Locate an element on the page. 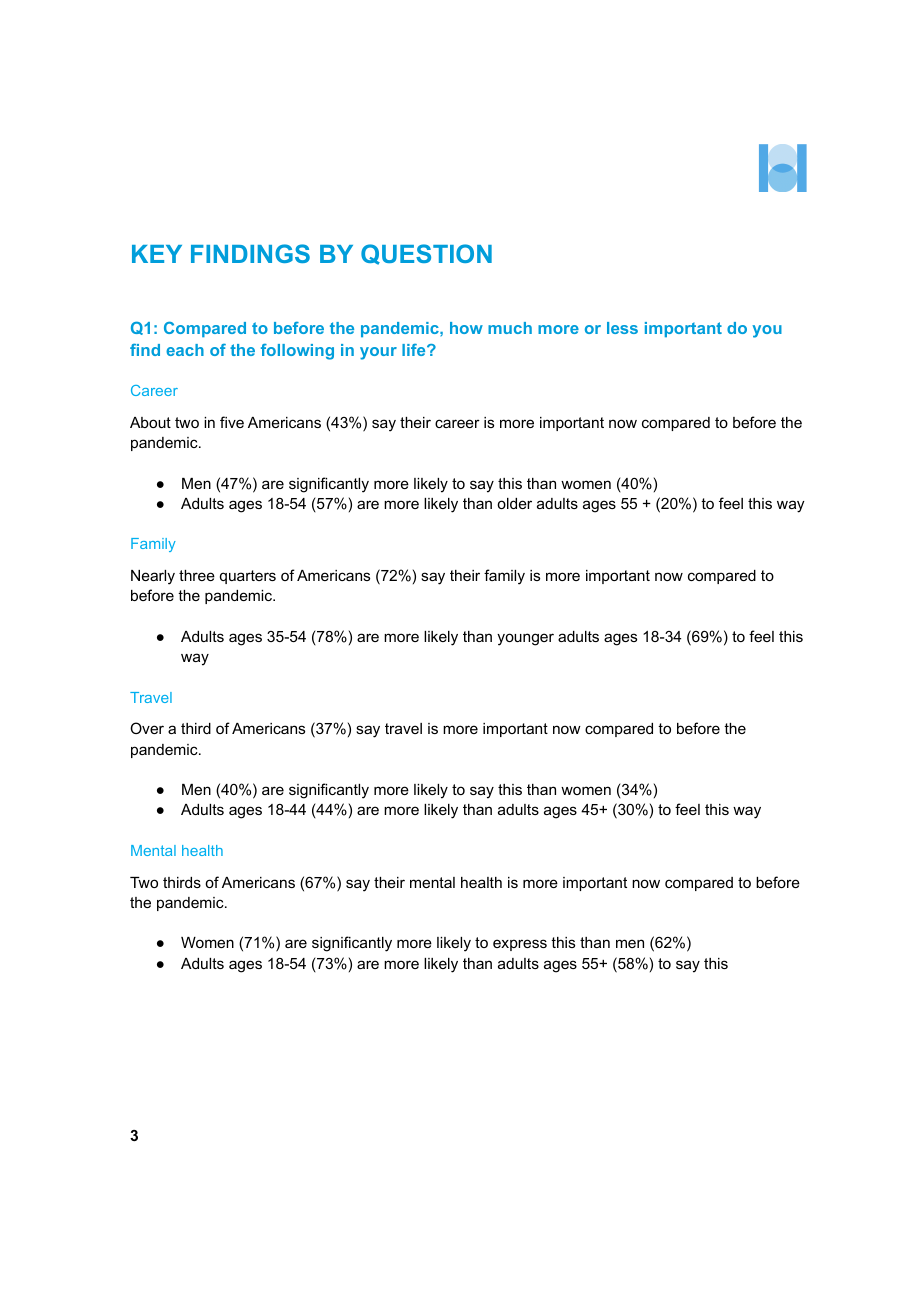 The width and height of the document is (924, 1308). much is located at coordinates (510, 328).
